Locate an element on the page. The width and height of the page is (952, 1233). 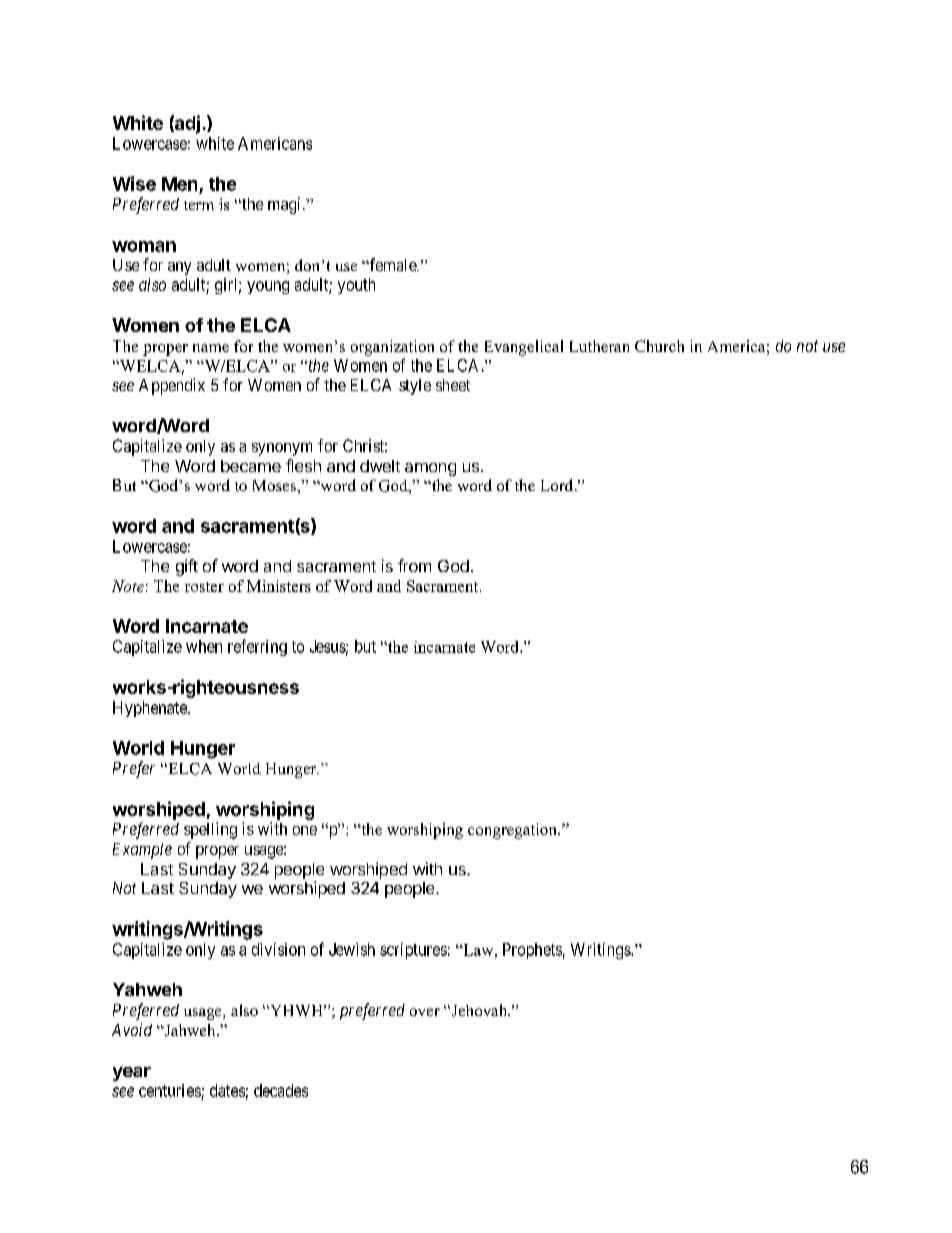
one is located at coordinates (305, 830).
